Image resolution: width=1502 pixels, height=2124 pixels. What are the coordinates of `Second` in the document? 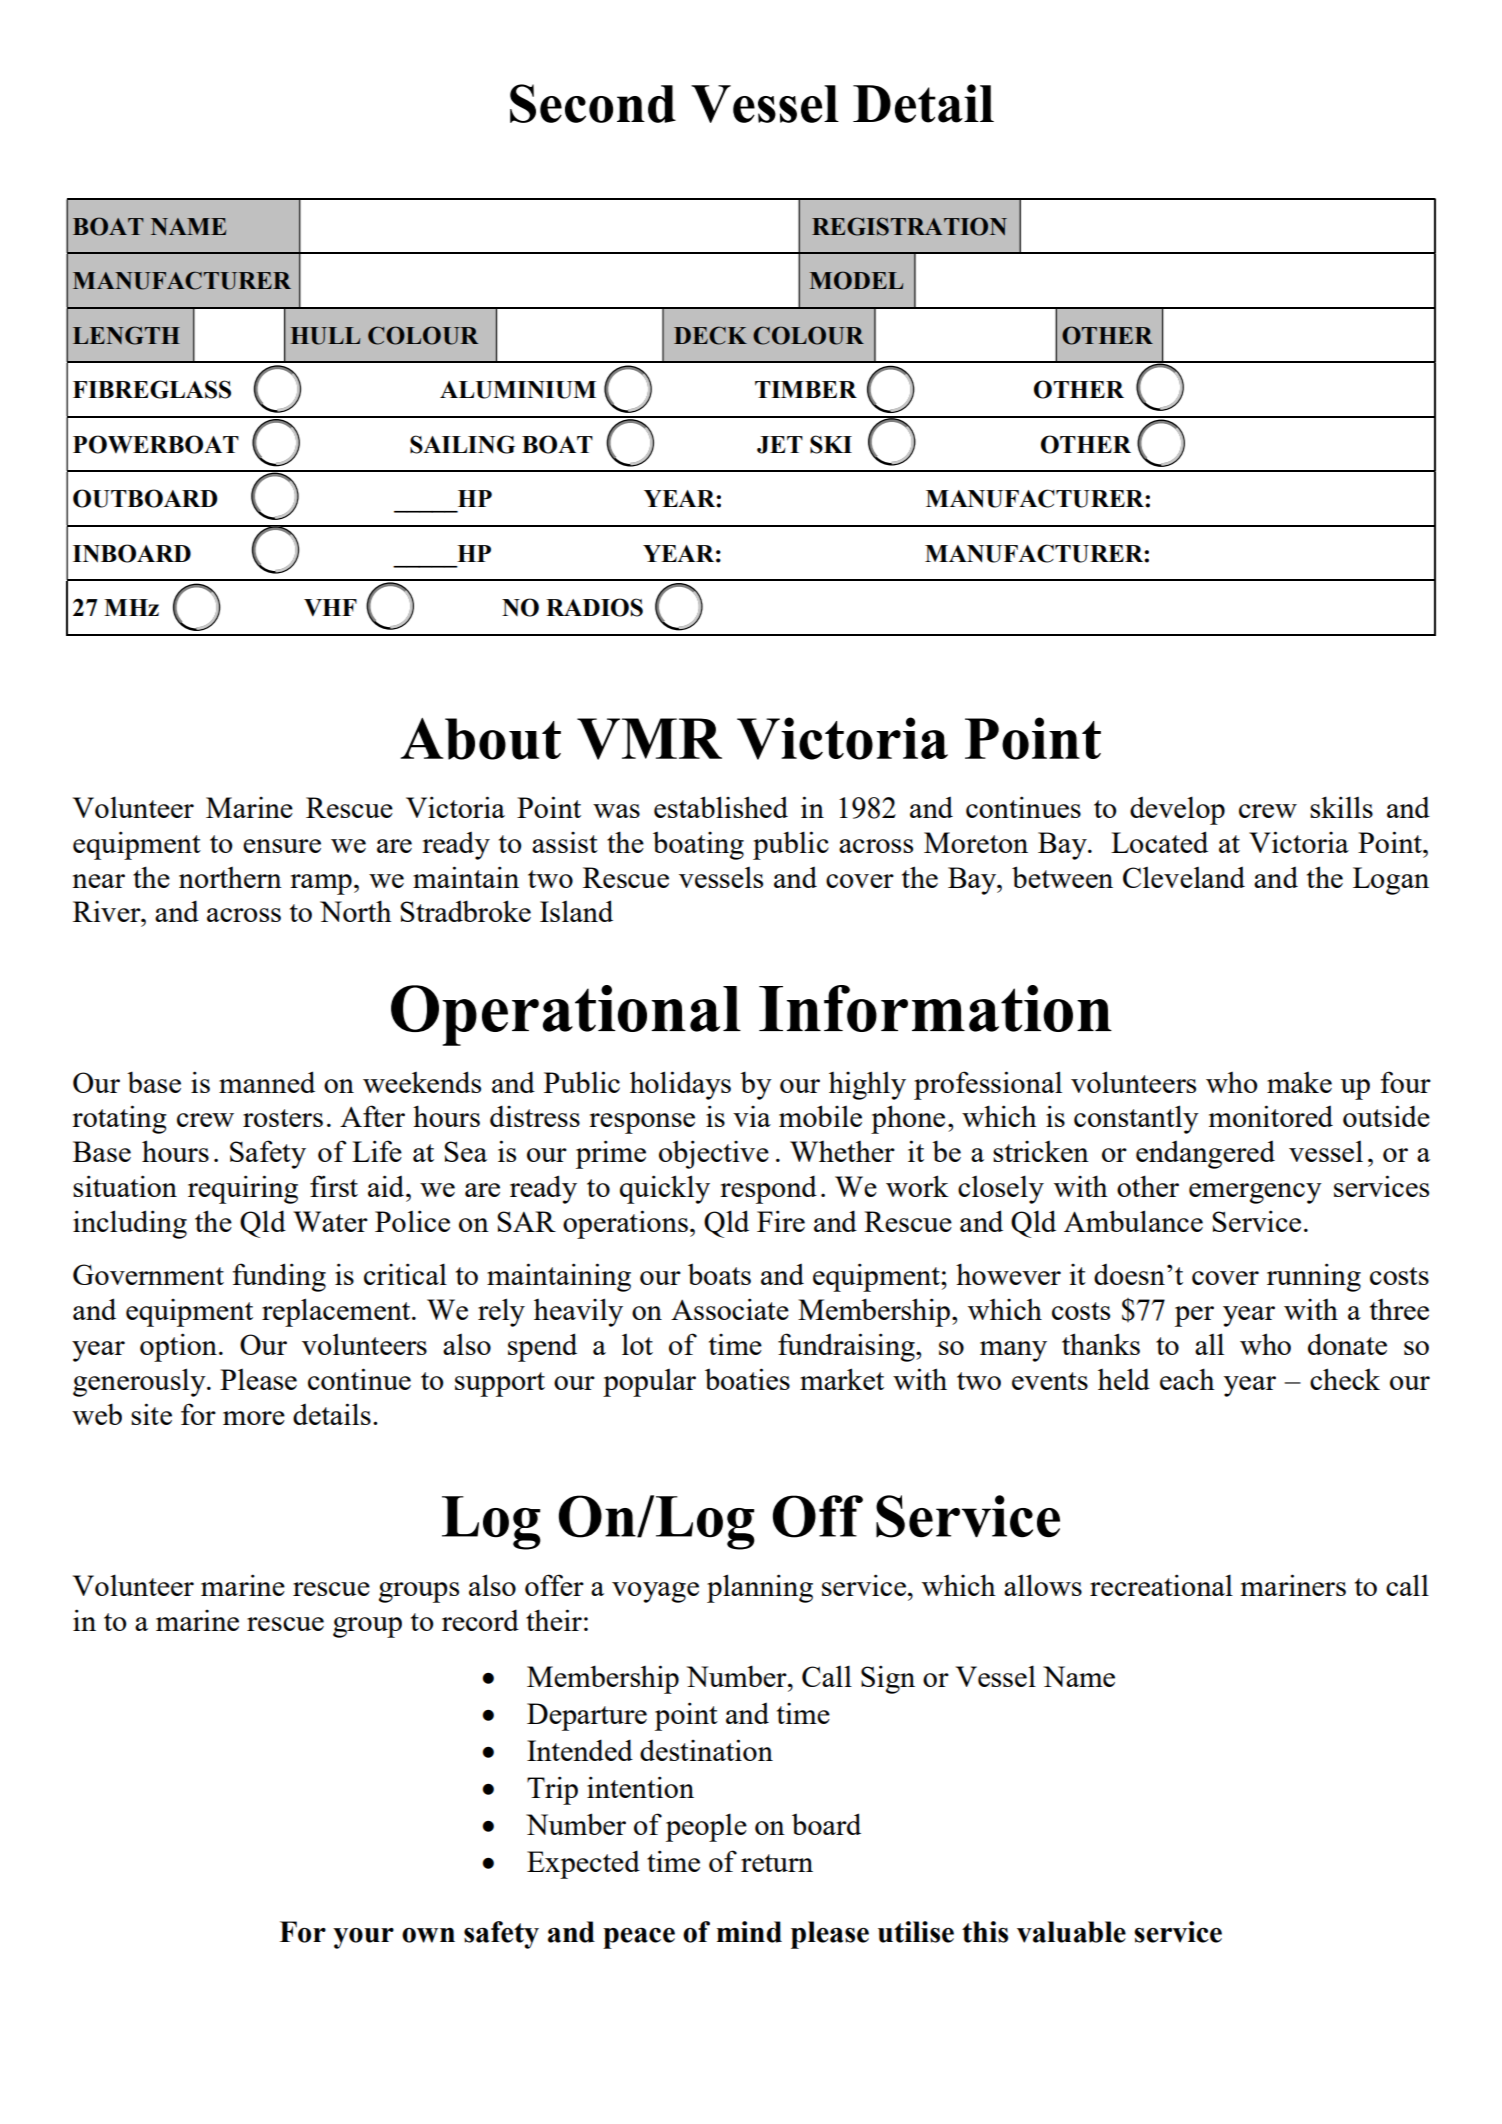 It's located at (593, 103).
